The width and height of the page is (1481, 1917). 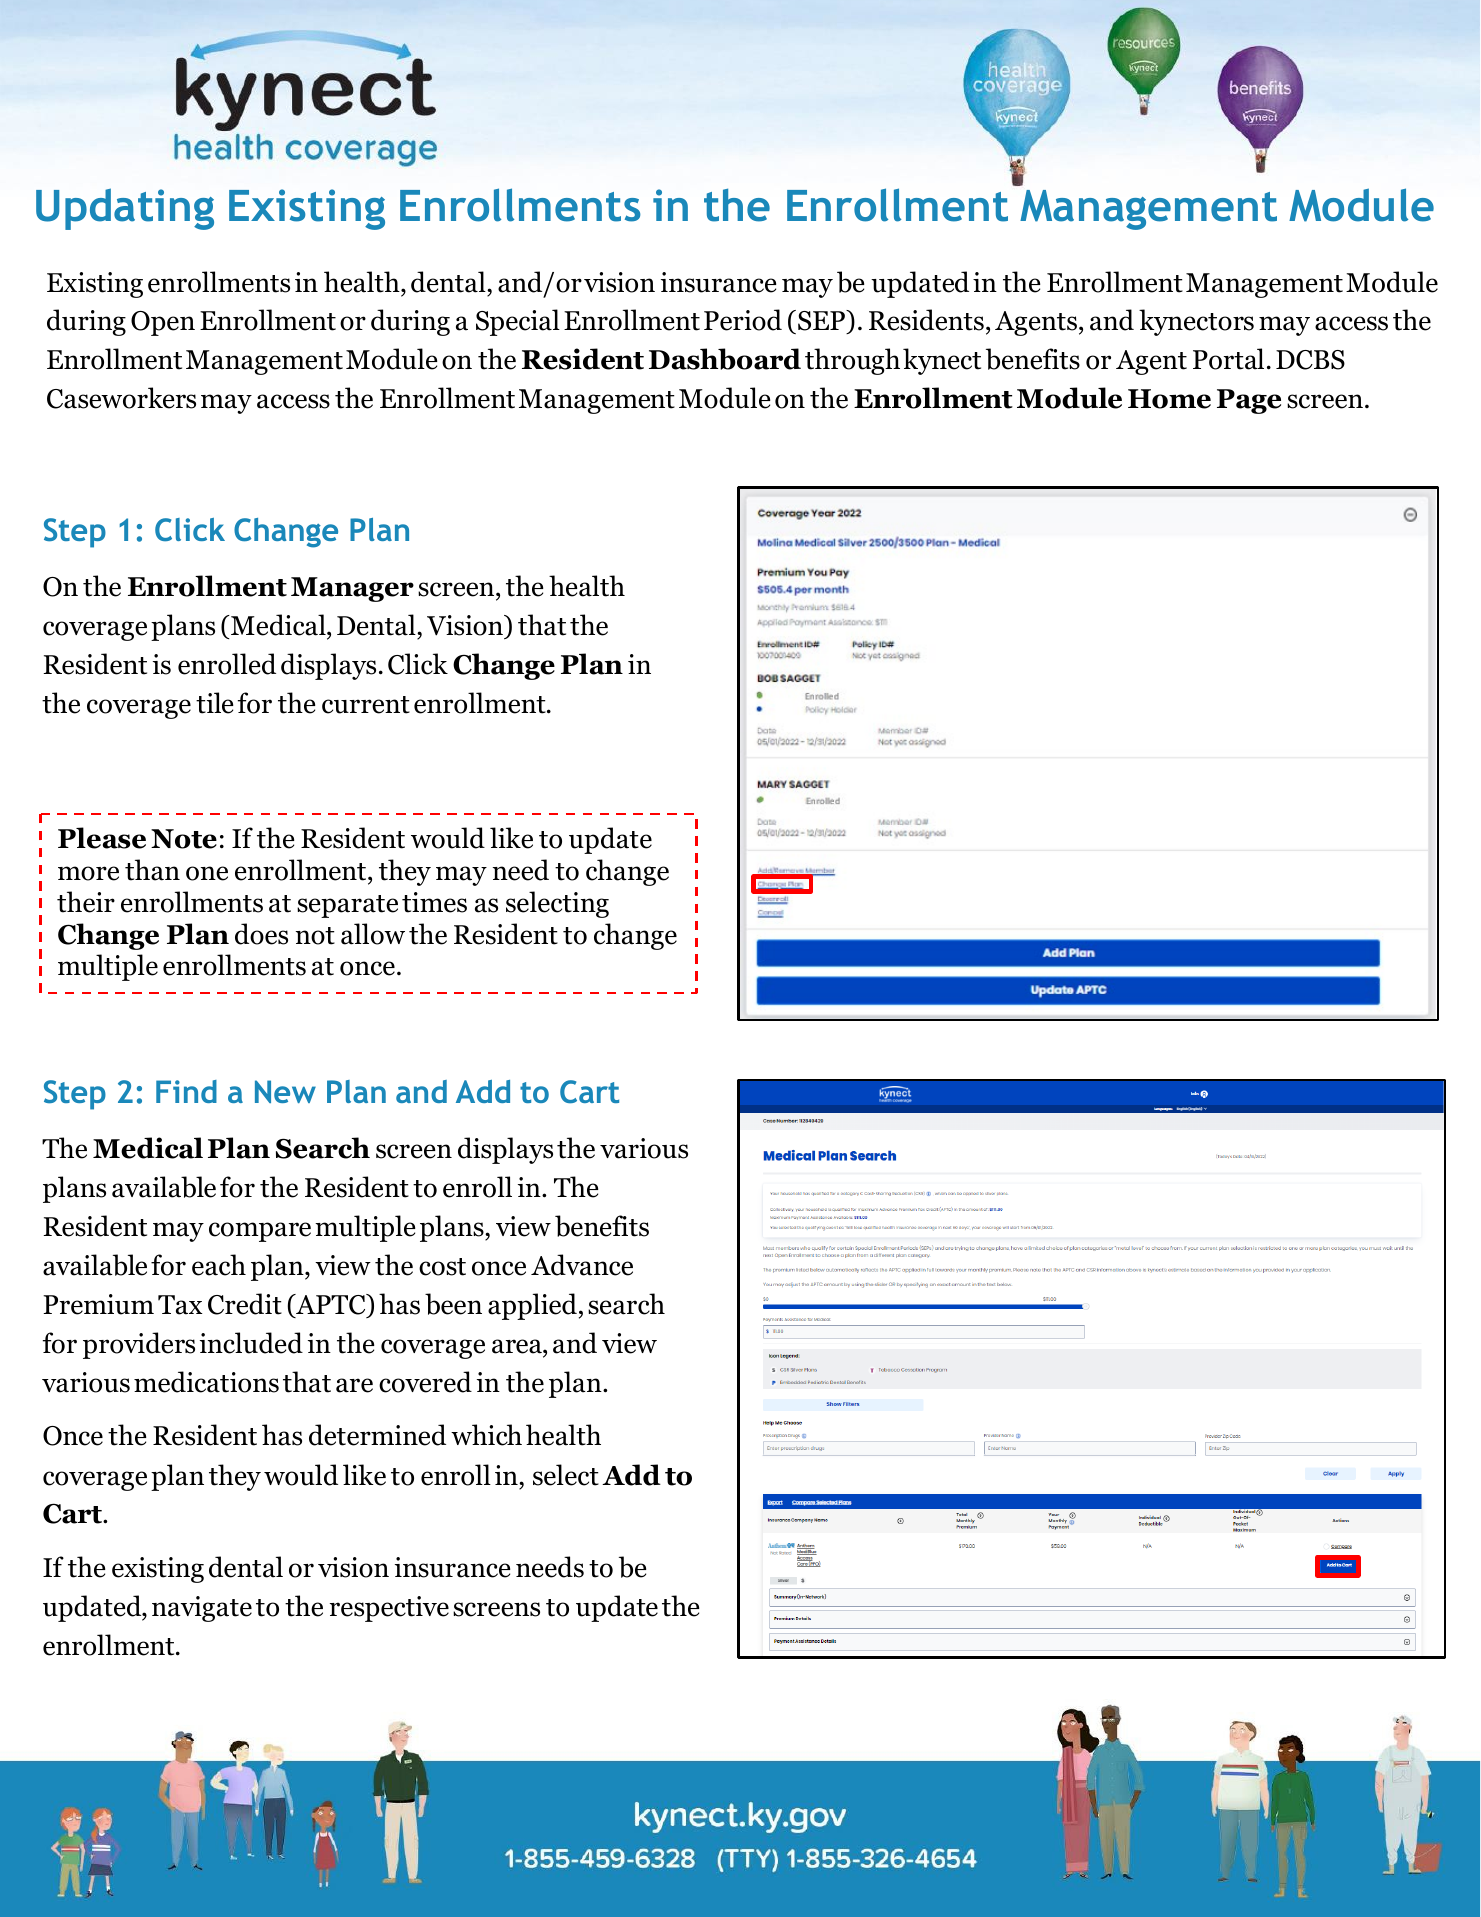 What do you see at coordinates (743, 320) in the page?
I see `Period` at bounding box center [743, 320].
